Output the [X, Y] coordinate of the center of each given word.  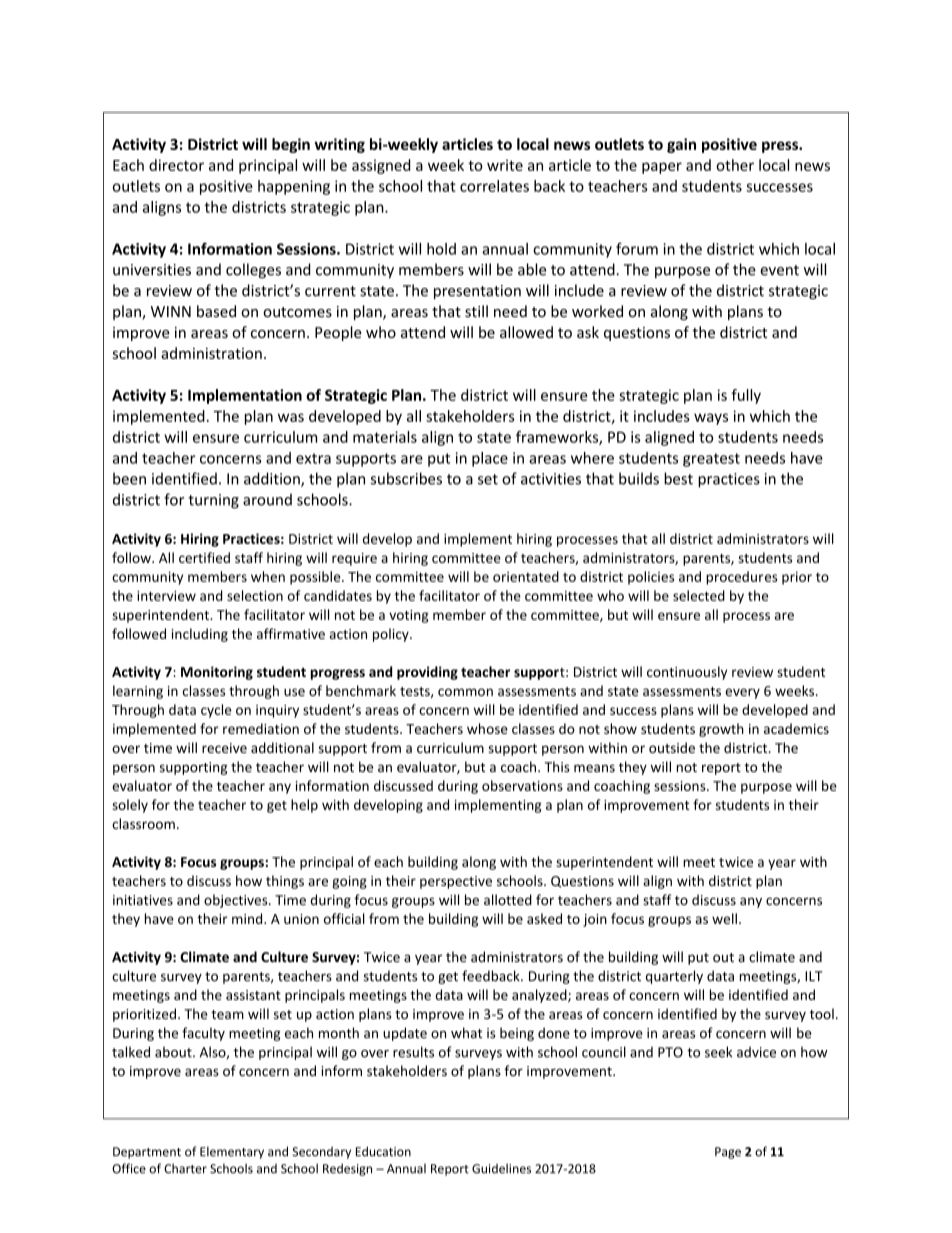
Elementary [232, 1152]
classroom [143, 823]
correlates [494, 186]
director [176, 165]
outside [672, 747]
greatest [711, 460]
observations [522, 785]
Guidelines [501, 1168]
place [490, 459]
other [735, 165]
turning [213, 501]
